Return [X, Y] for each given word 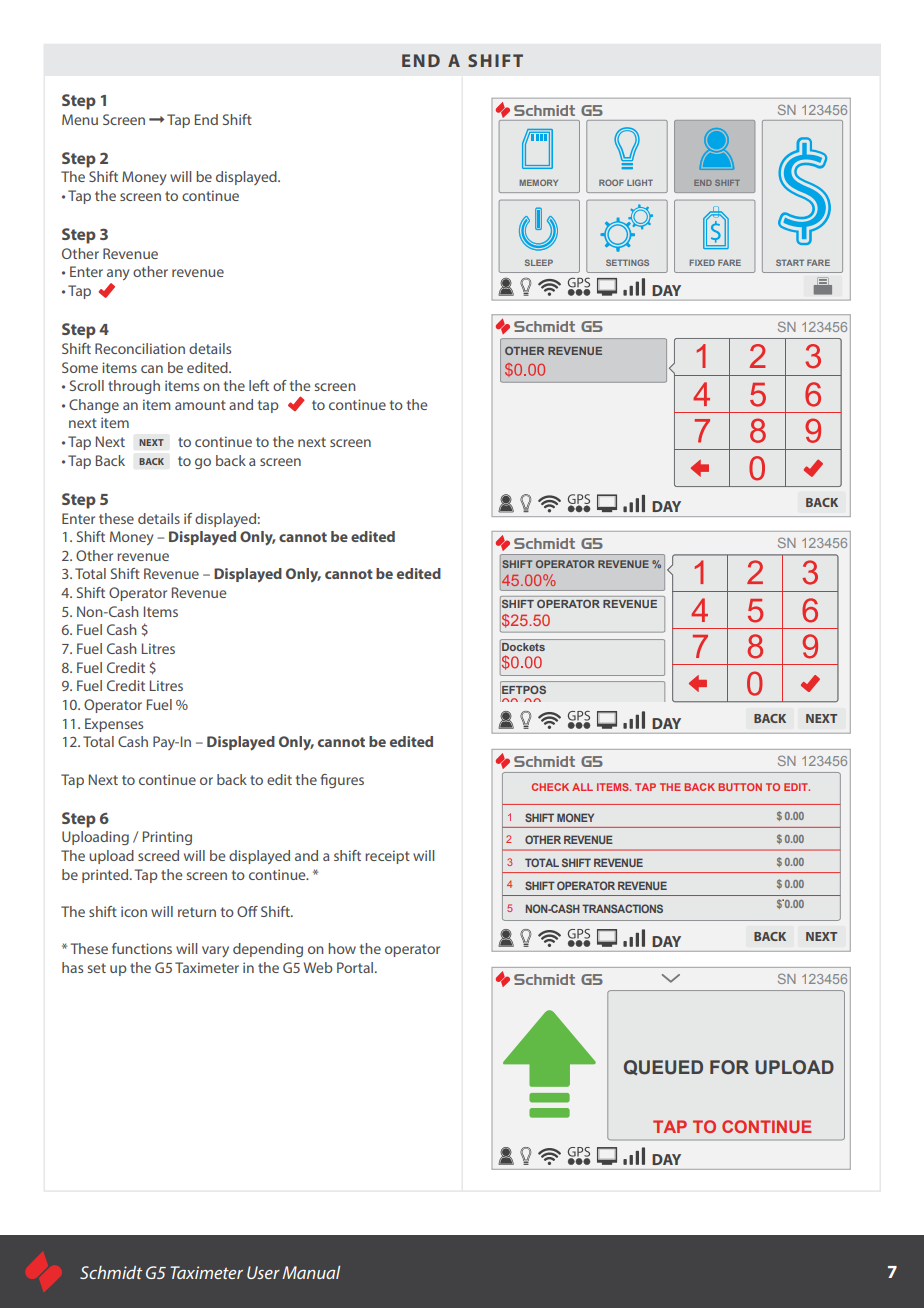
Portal [356, 967]
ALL [582, 787]
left [259, 385]
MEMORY [538, 182]
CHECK [550, 787]
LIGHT [640, 182]
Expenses [114, 725]
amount [200, 405]
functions [142, 948]
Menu [80, 119]
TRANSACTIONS [622, 908]
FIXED [702, 262]
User [263, 1272]
